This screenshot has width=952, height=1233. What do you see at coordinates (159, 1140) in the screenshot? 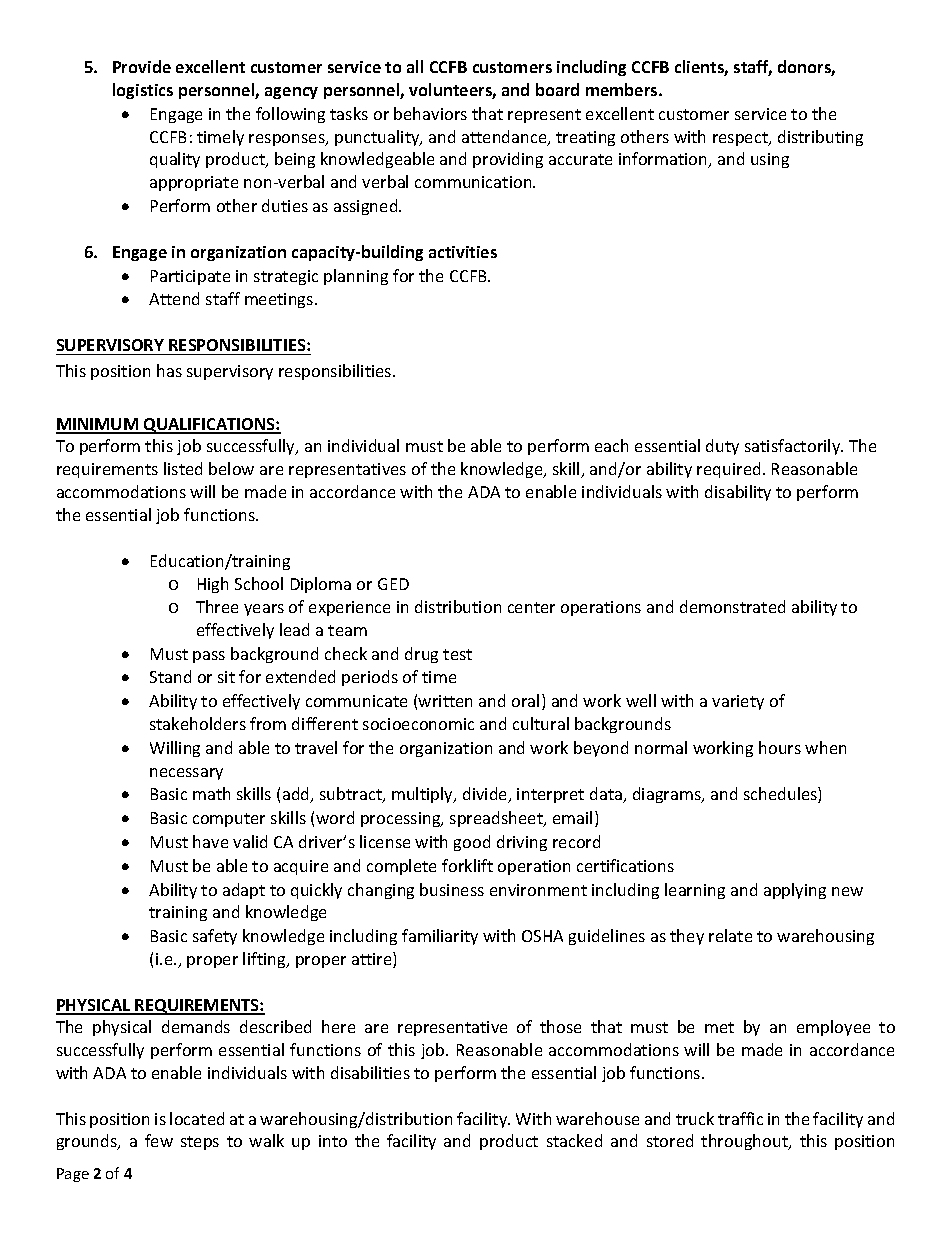
I see `few` at bounding box center [159, 1140].
